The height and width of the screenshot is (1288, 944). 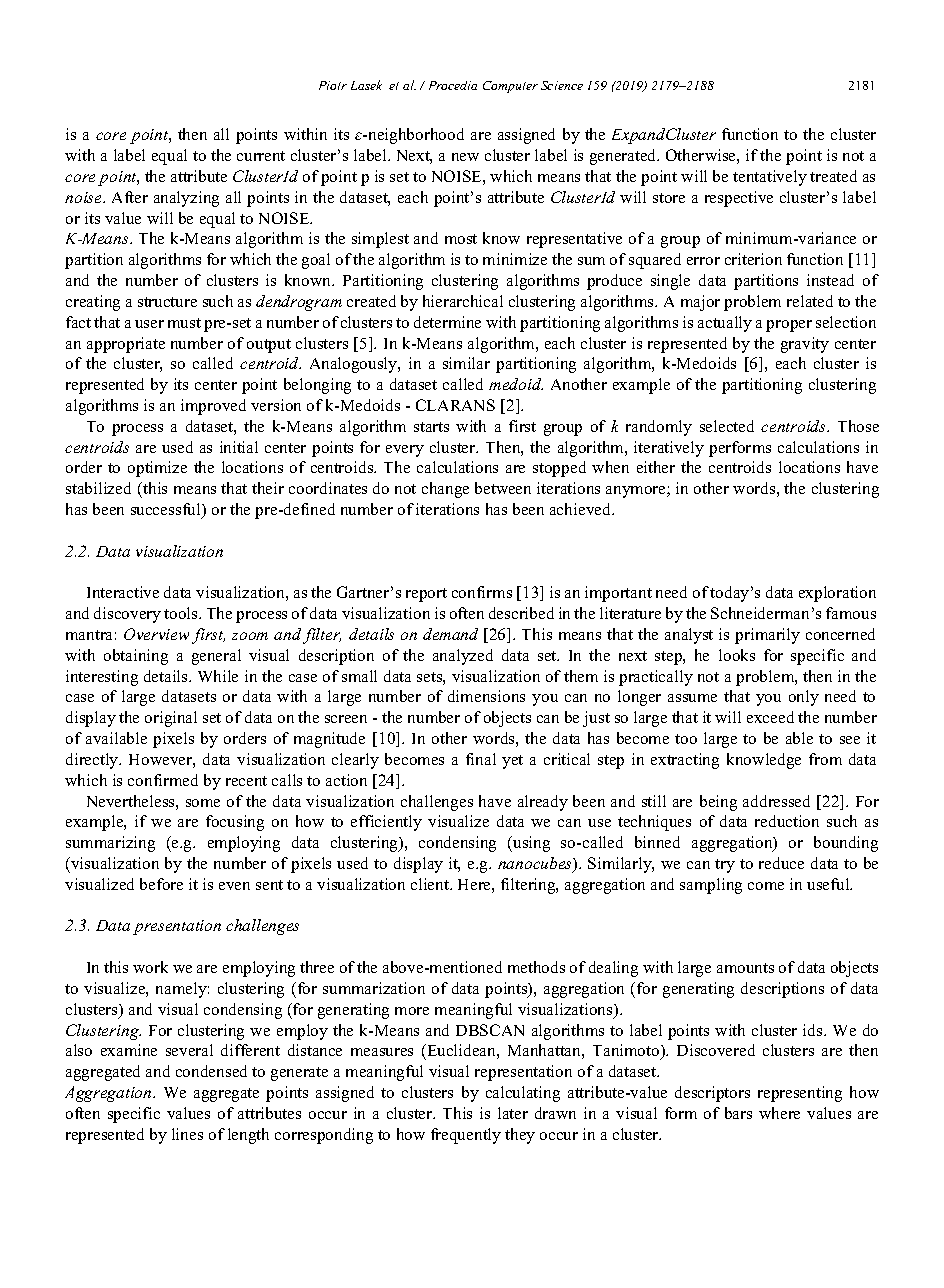 What do you see at coordinates (431, 884) in the screenshot?
I see `client` at bounding box center [431, 884].
